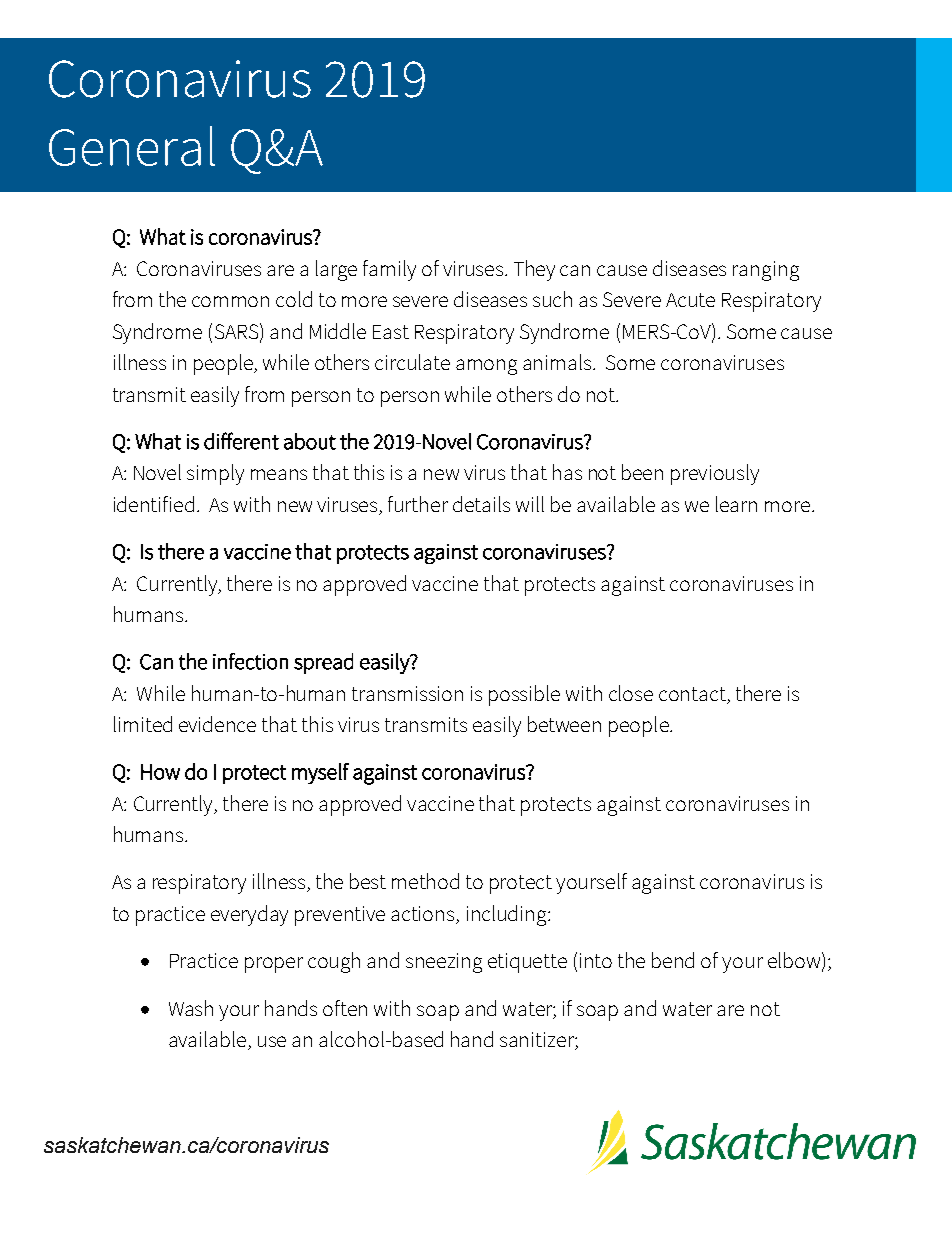 The width and height of the page is (952, 1233). What do you see at coordinates (191, 1008) in the page?
I see `Wash` at bounding box center [191, 1008].
